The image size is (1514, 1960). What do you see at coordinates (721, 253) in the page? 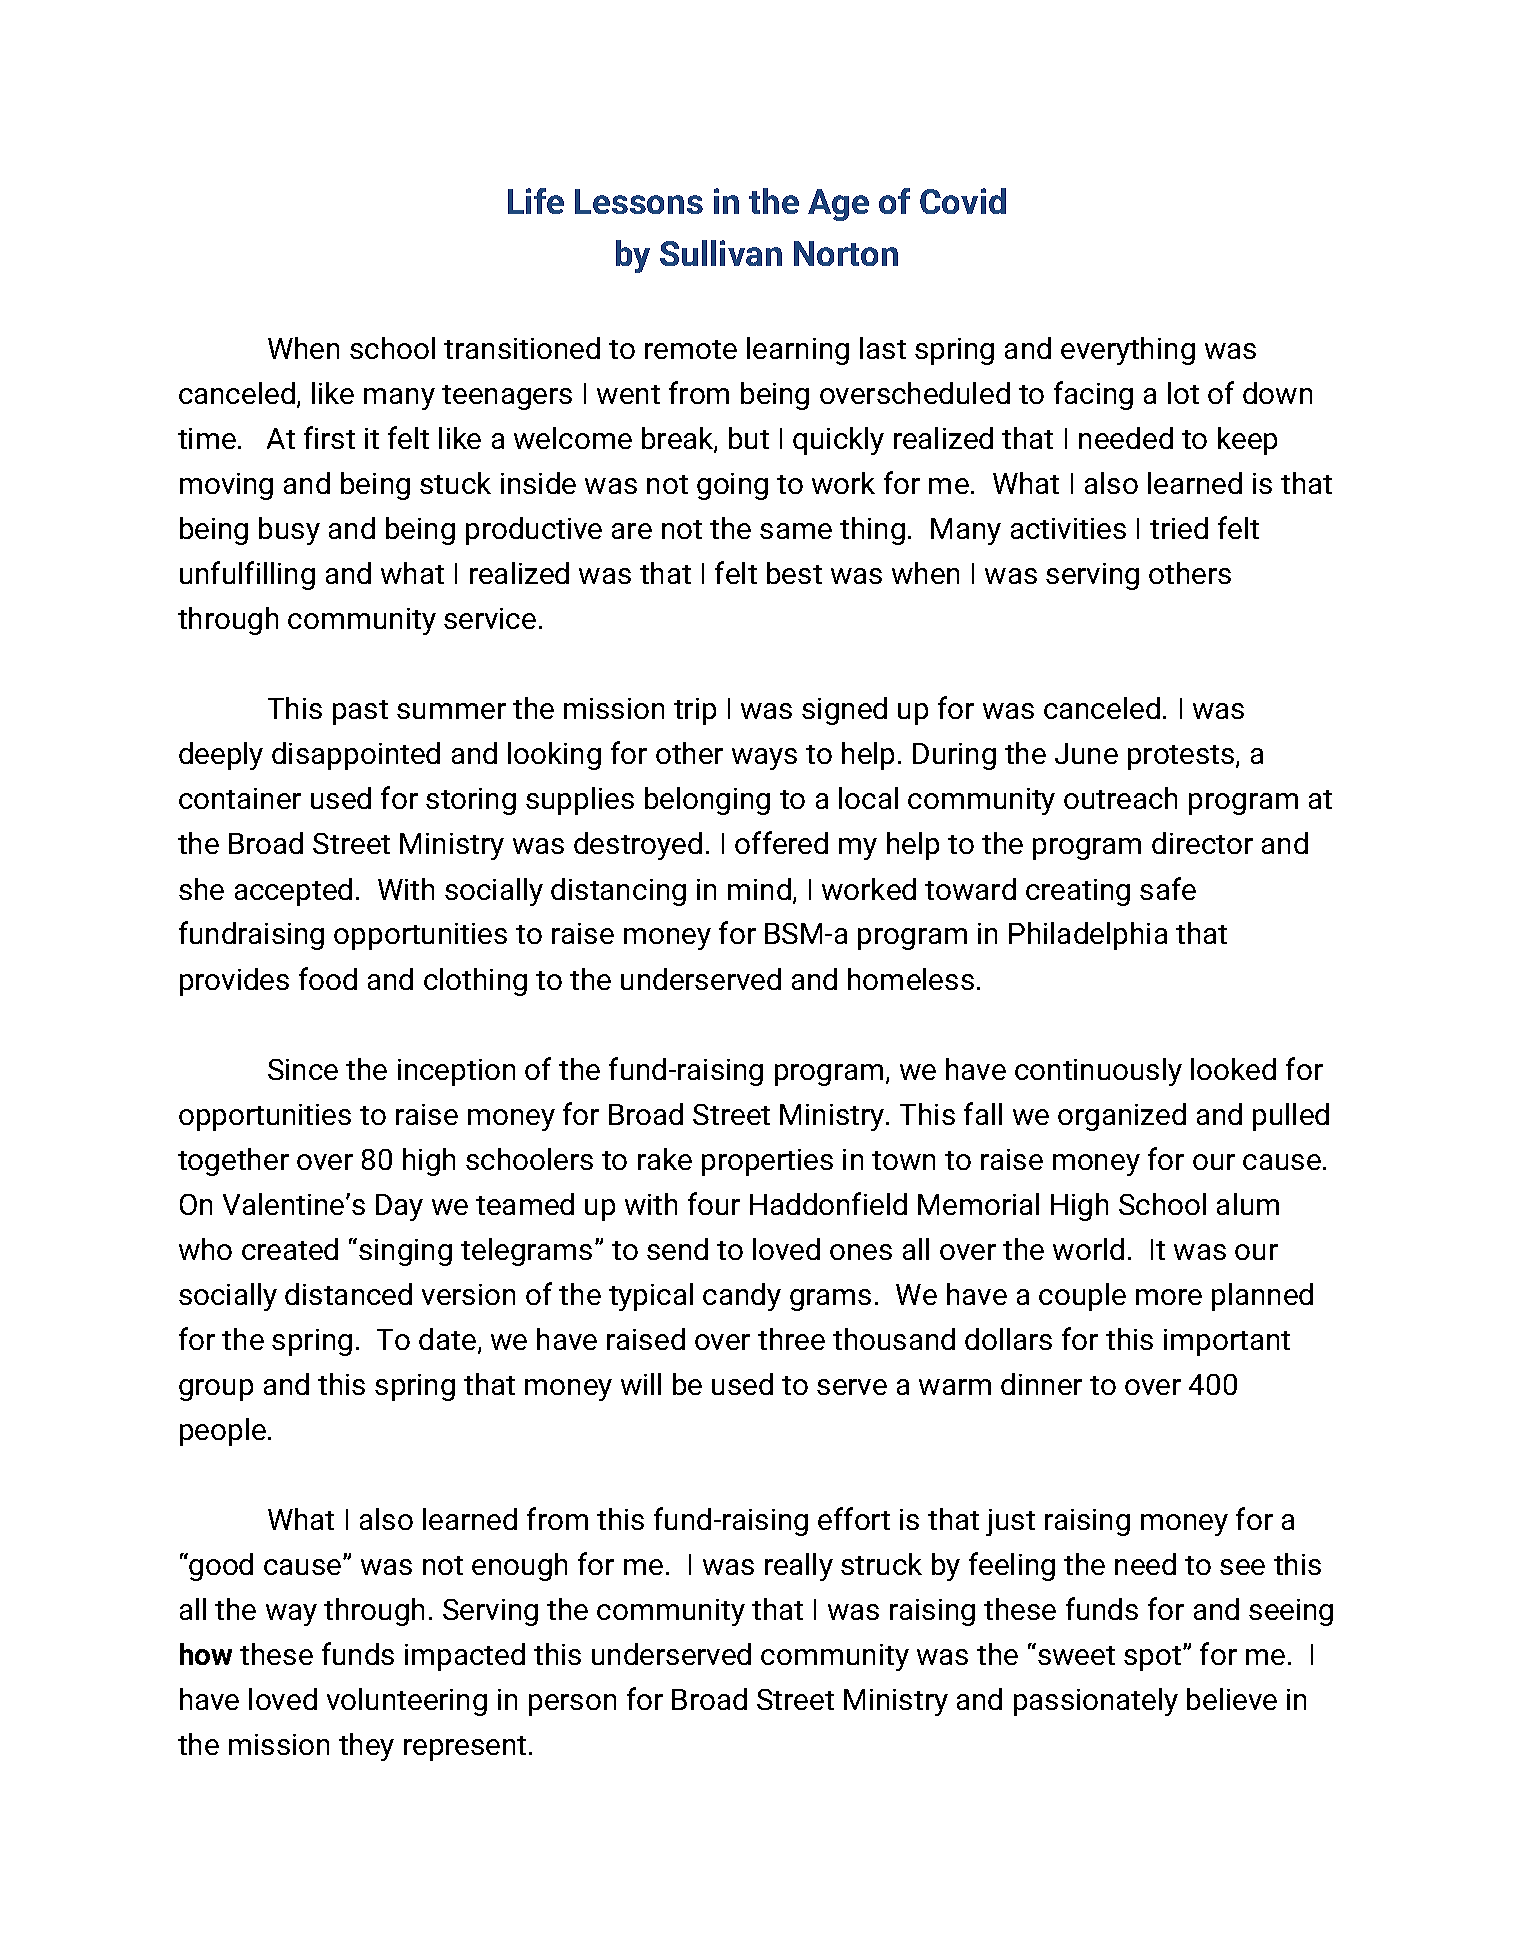
I see `Sullivan` at bounding box center [721, 253].
